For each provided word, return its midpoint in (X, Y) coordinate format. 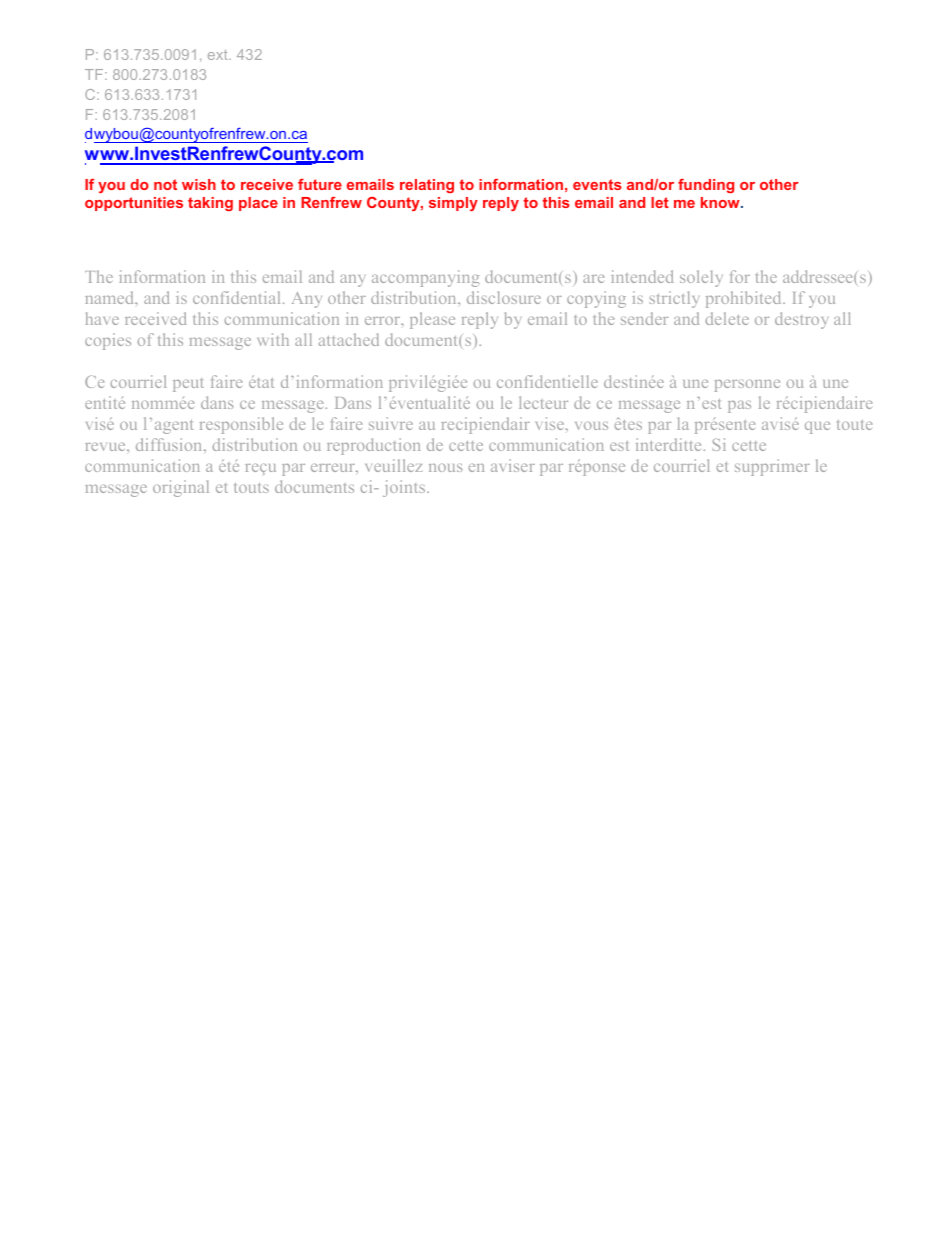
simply (453, 204)
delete (727, 318)
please (432, 320)
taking (210, 204)
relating (427, 186)
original (181, 488)
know (721, 202)
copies (108, 341)
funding (706, 186)
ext (219, 55)
